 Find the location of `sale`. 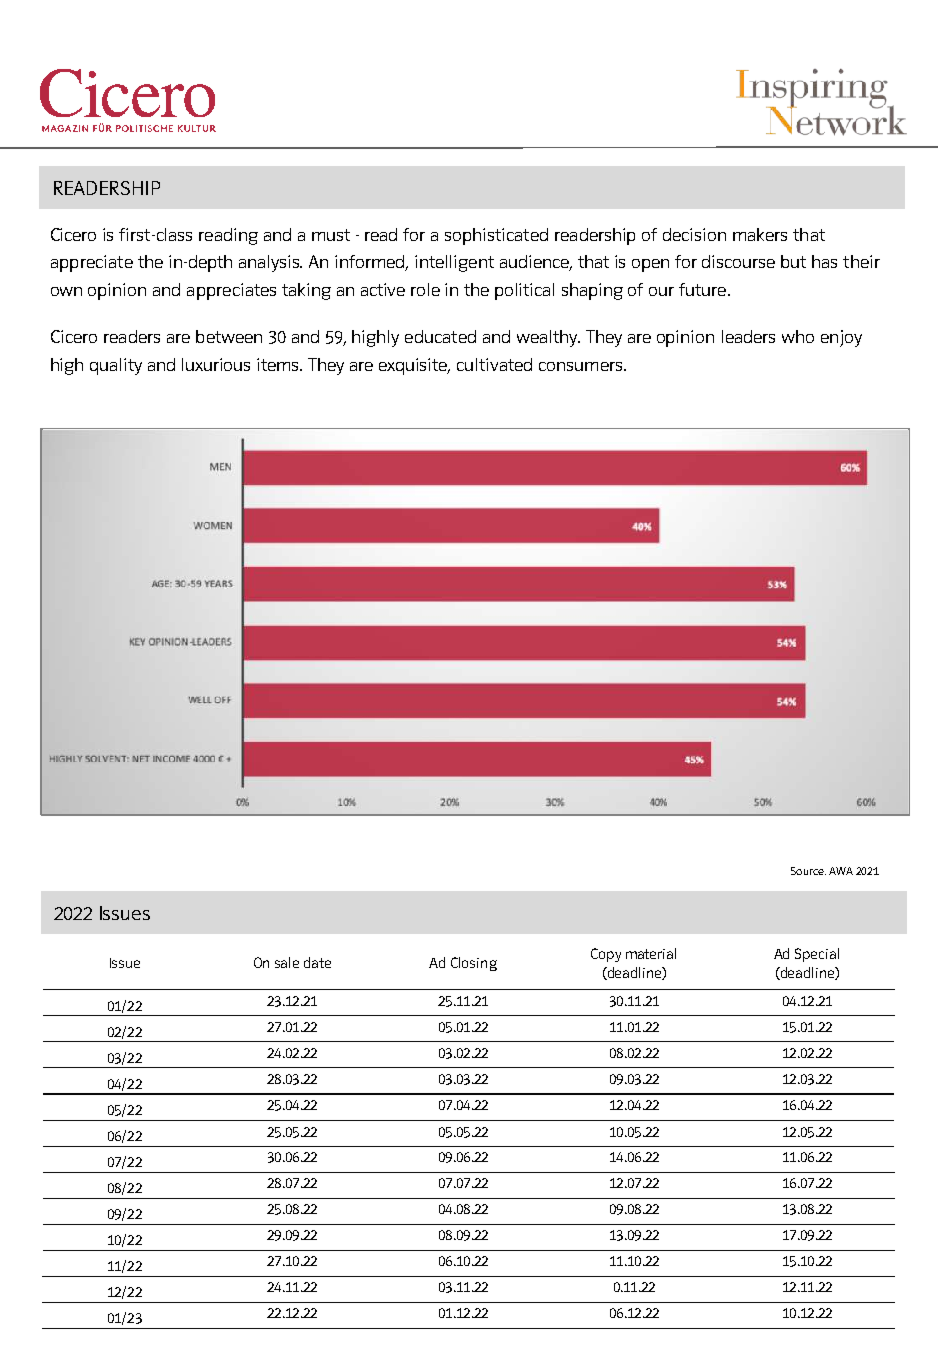

sale is located at coordinates (287, 962).
